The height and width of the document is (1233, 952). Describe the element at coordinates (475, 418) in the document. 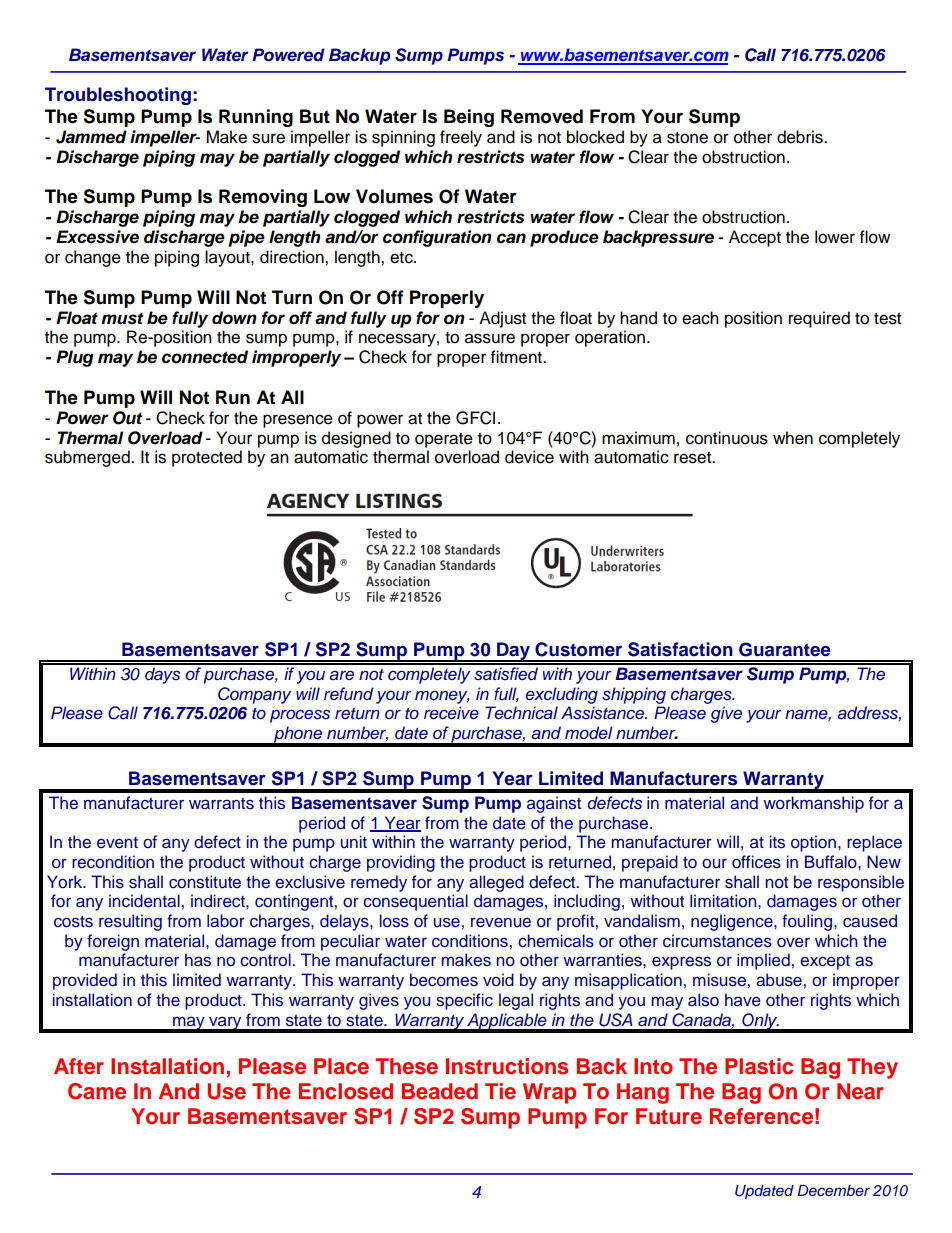

I see `GFCI` at that location.
